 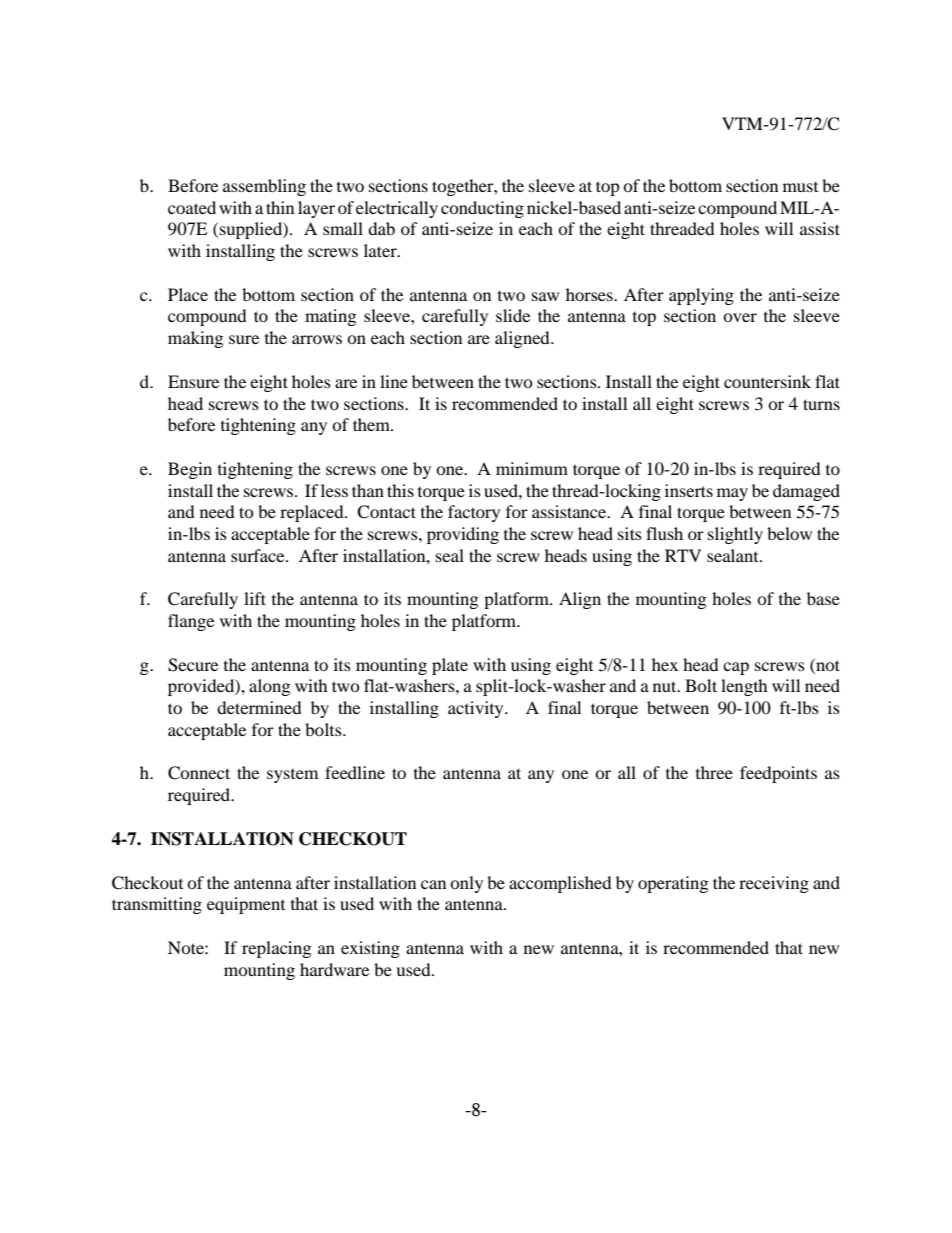 What do you see at coordinates (255, 598) in the document?
I see `lift` at bounding box center [255, 598].
